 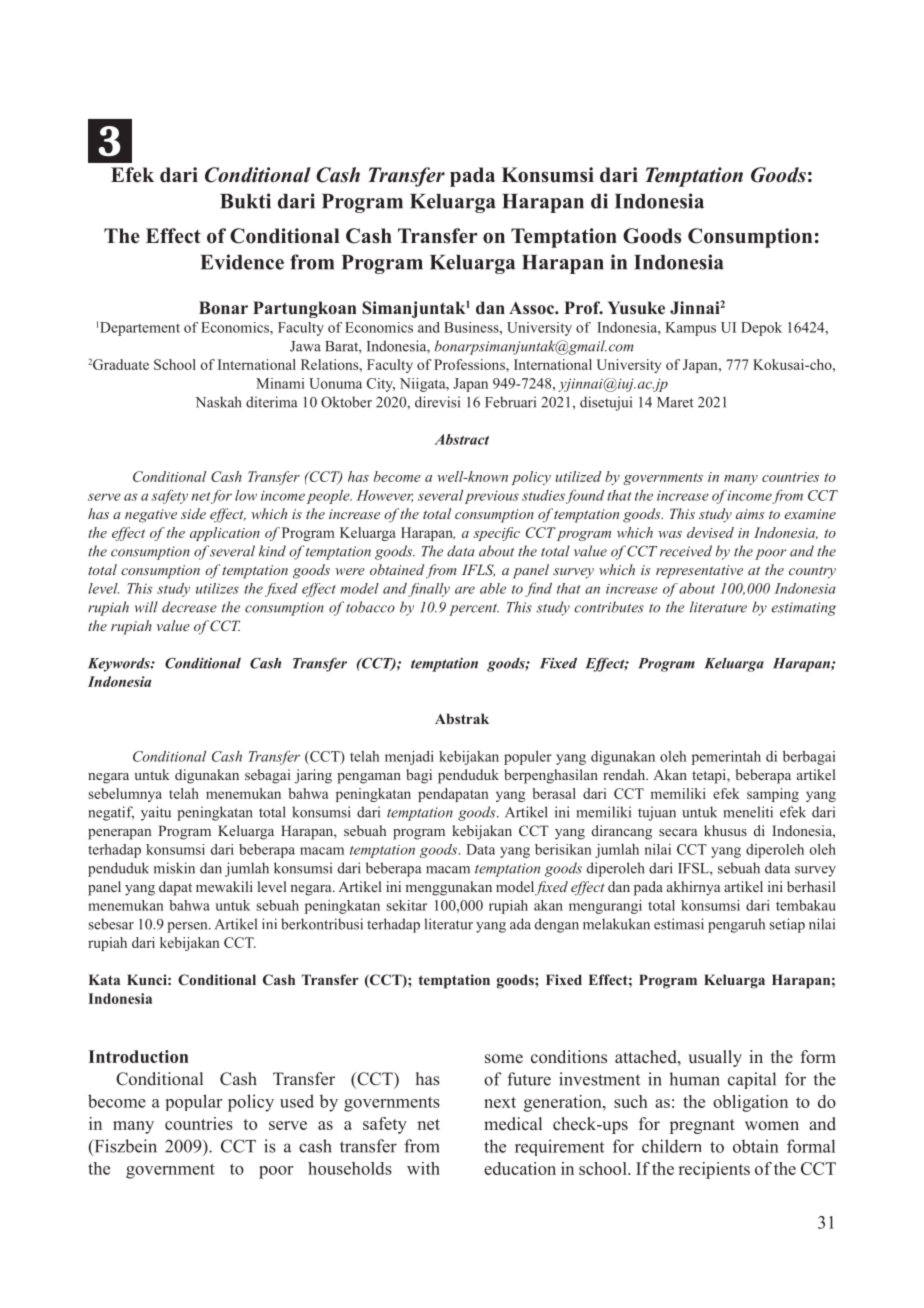 What do you see at coordinates (409, 758) in the document?
I see `menjadi` at bounding box center [409, 758].
